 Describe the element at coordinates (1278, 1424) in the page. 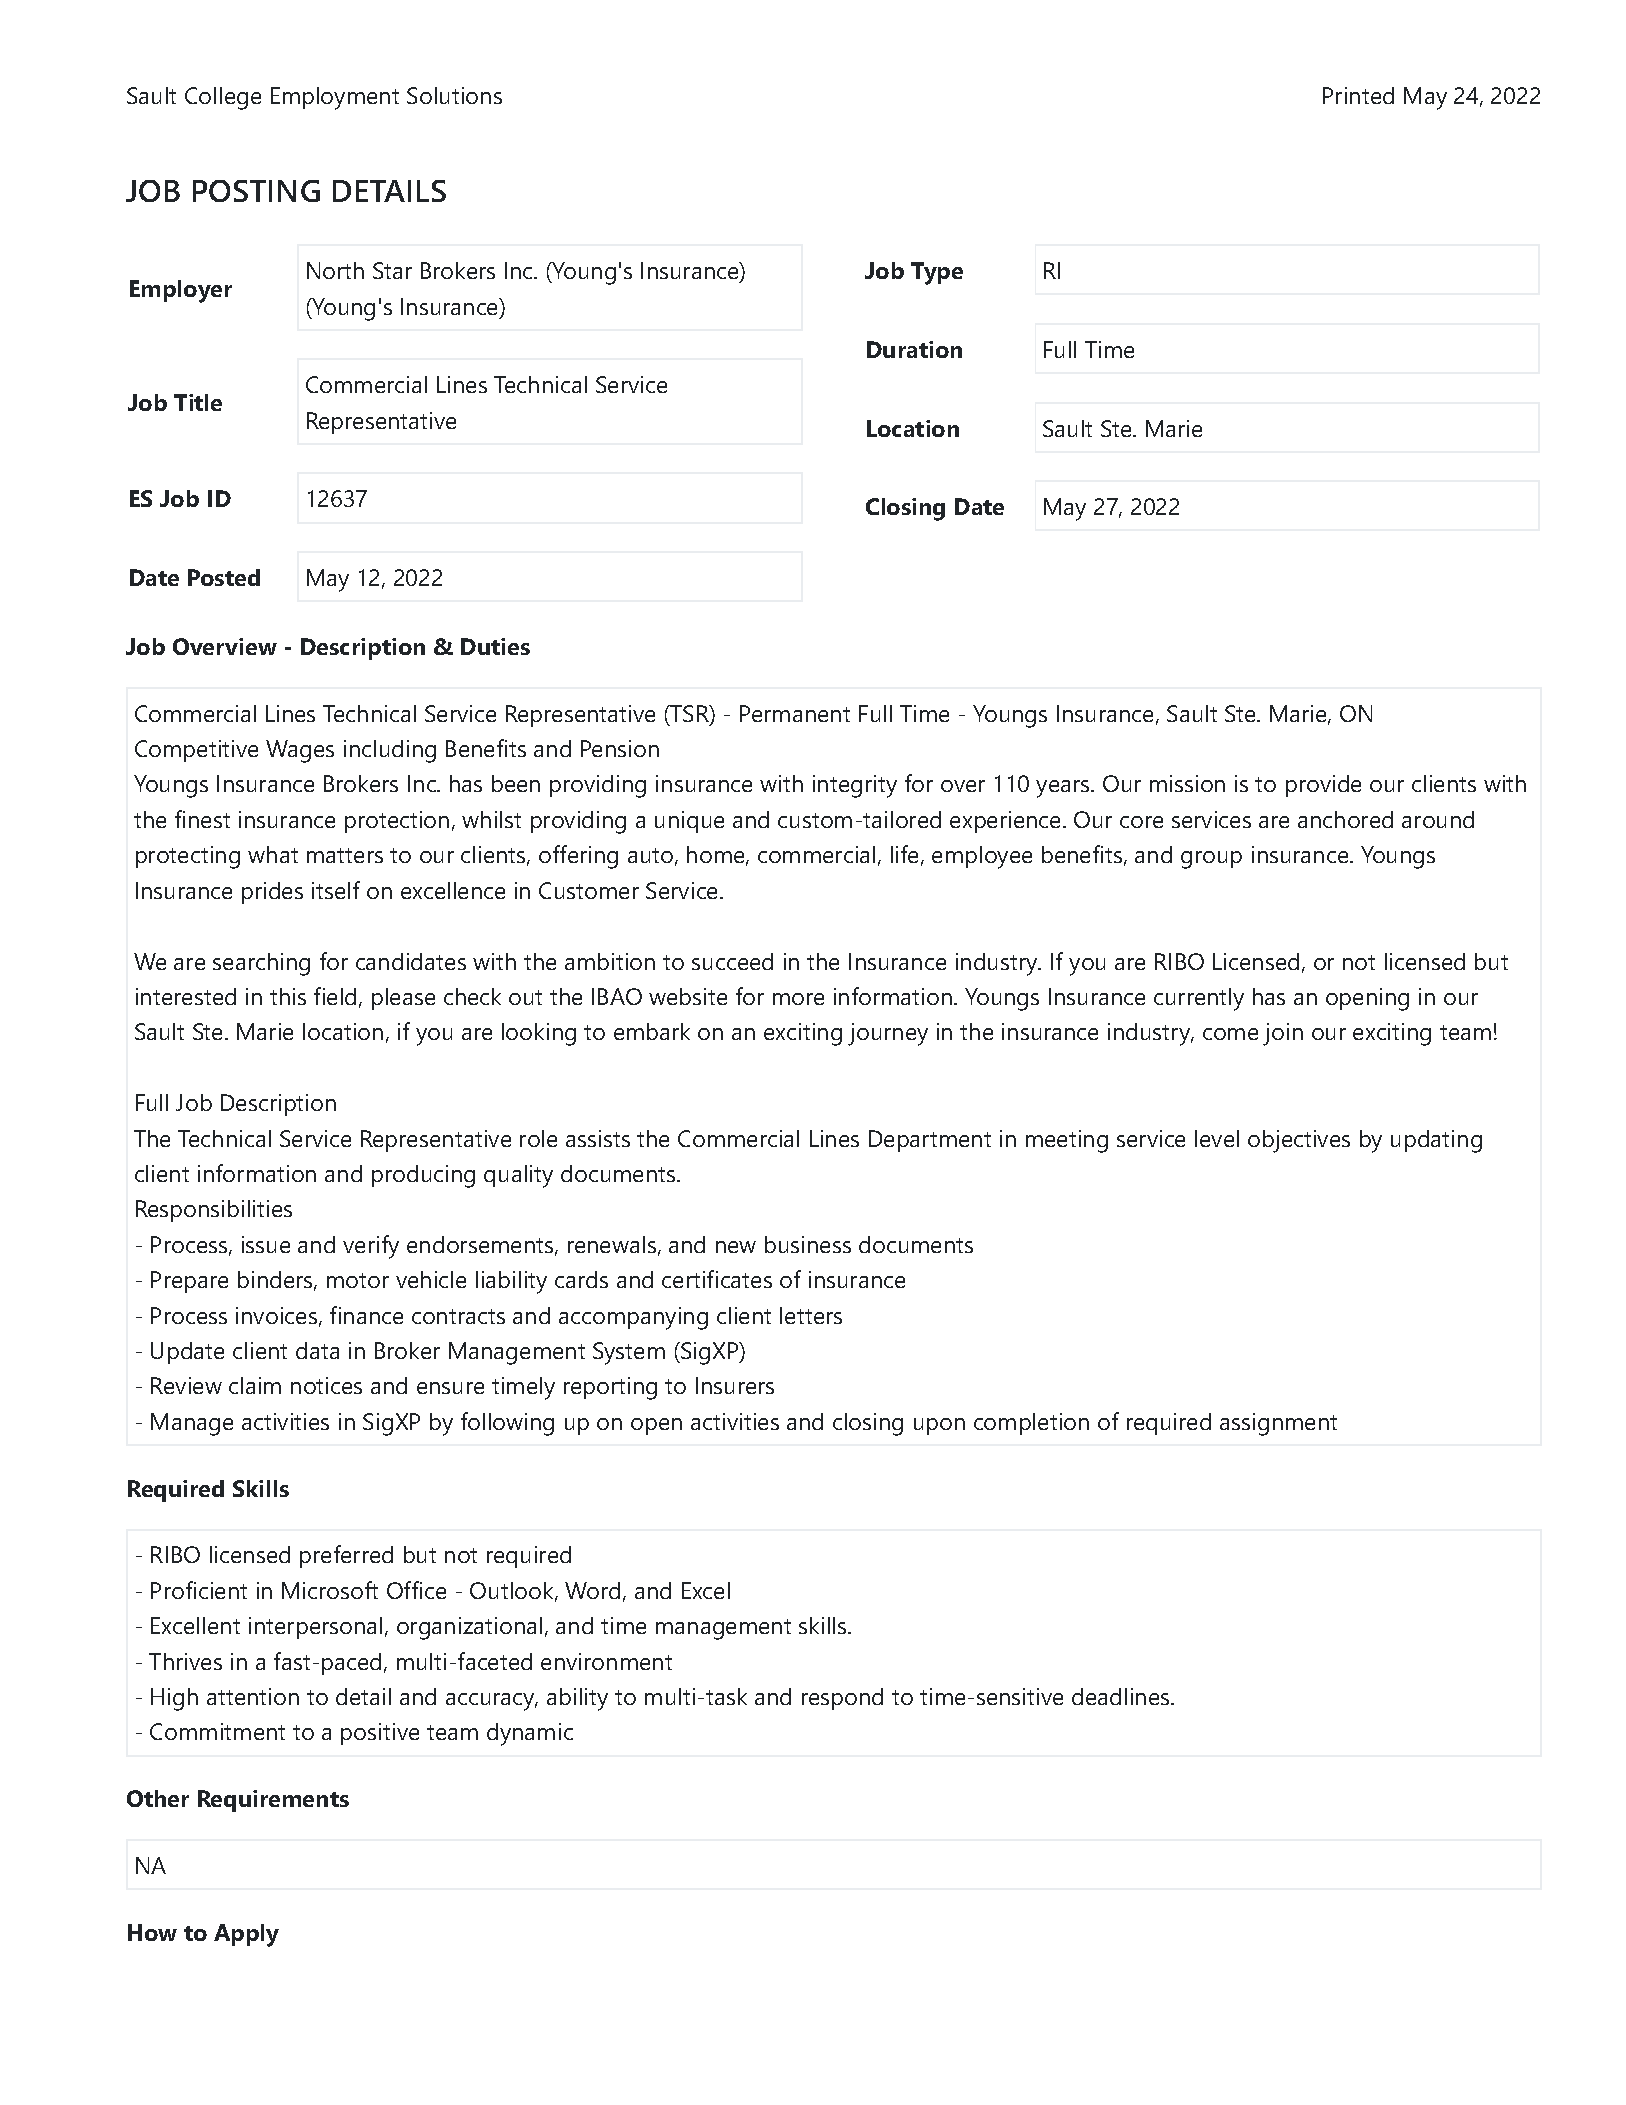

I see `assignment` at that location.
